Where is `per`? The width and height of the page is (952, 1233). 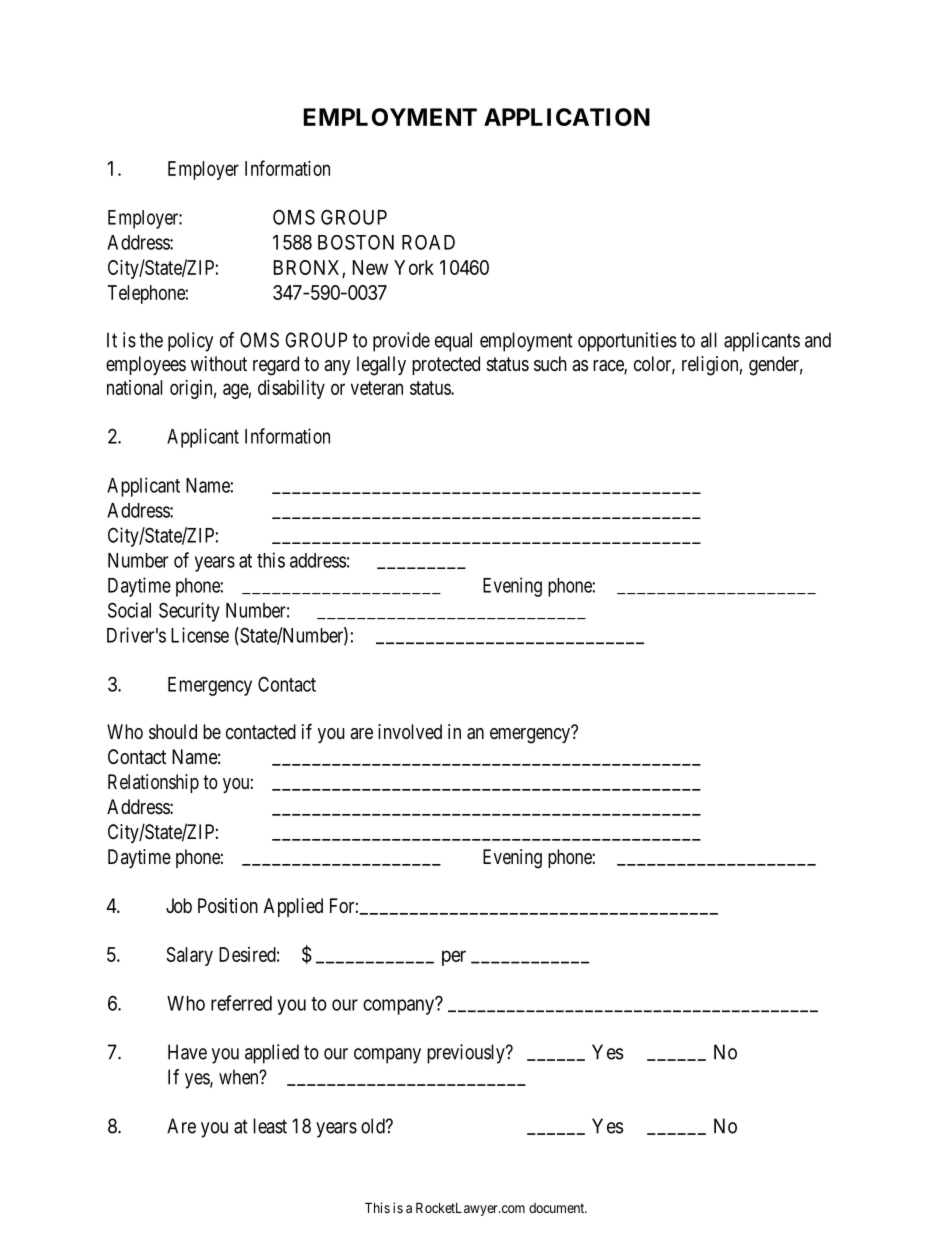
per is located at coordinates (454, 958).
